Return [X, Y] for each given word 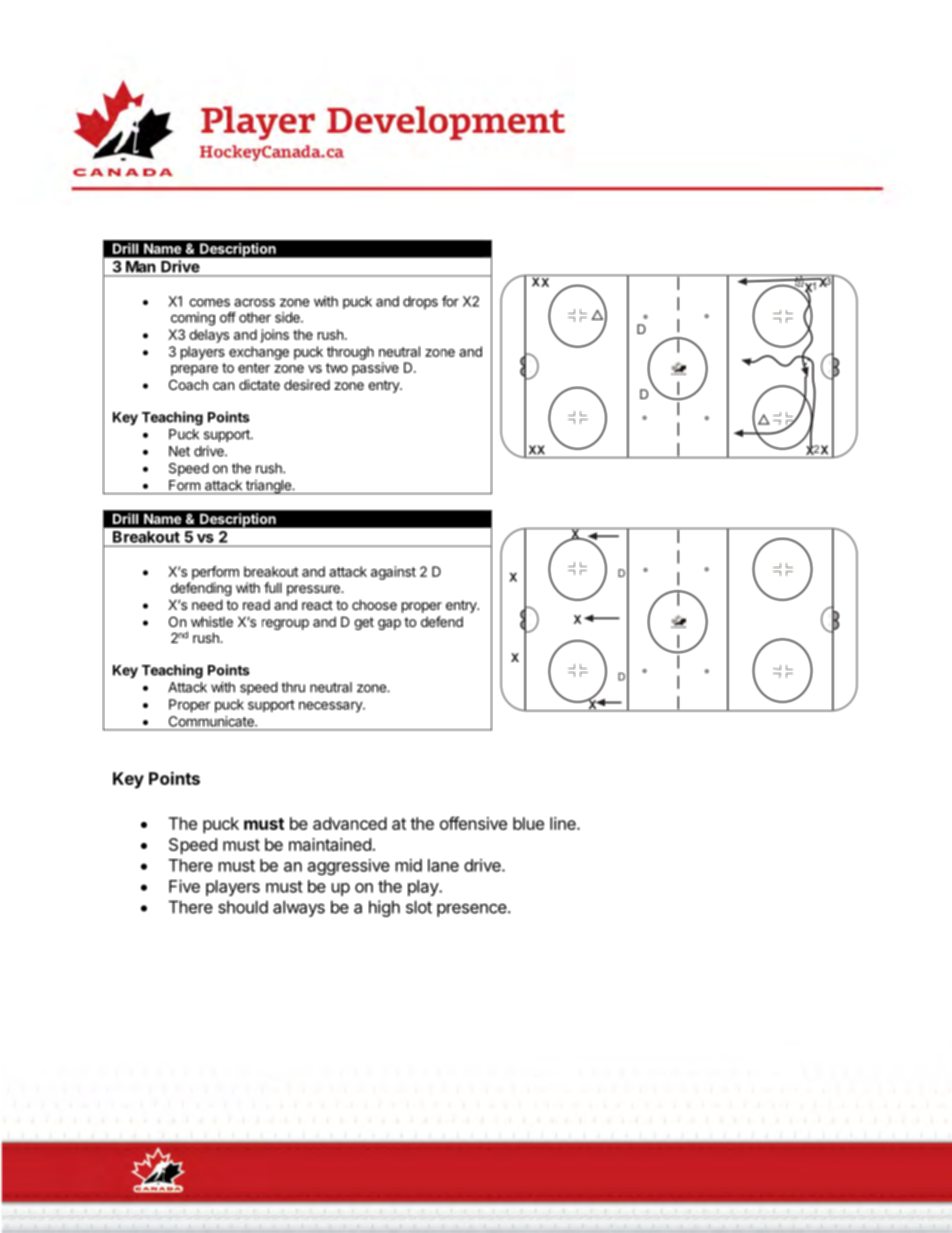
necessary [331, 707]
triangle [268, 487]
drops [420, 303]
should [243, 907]
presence [472, 910]
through [350, 353]
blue [528, 823]
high [384, 908]
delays [209, 336]
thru [293, 687]
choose [374, 604]
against [393, 573]
